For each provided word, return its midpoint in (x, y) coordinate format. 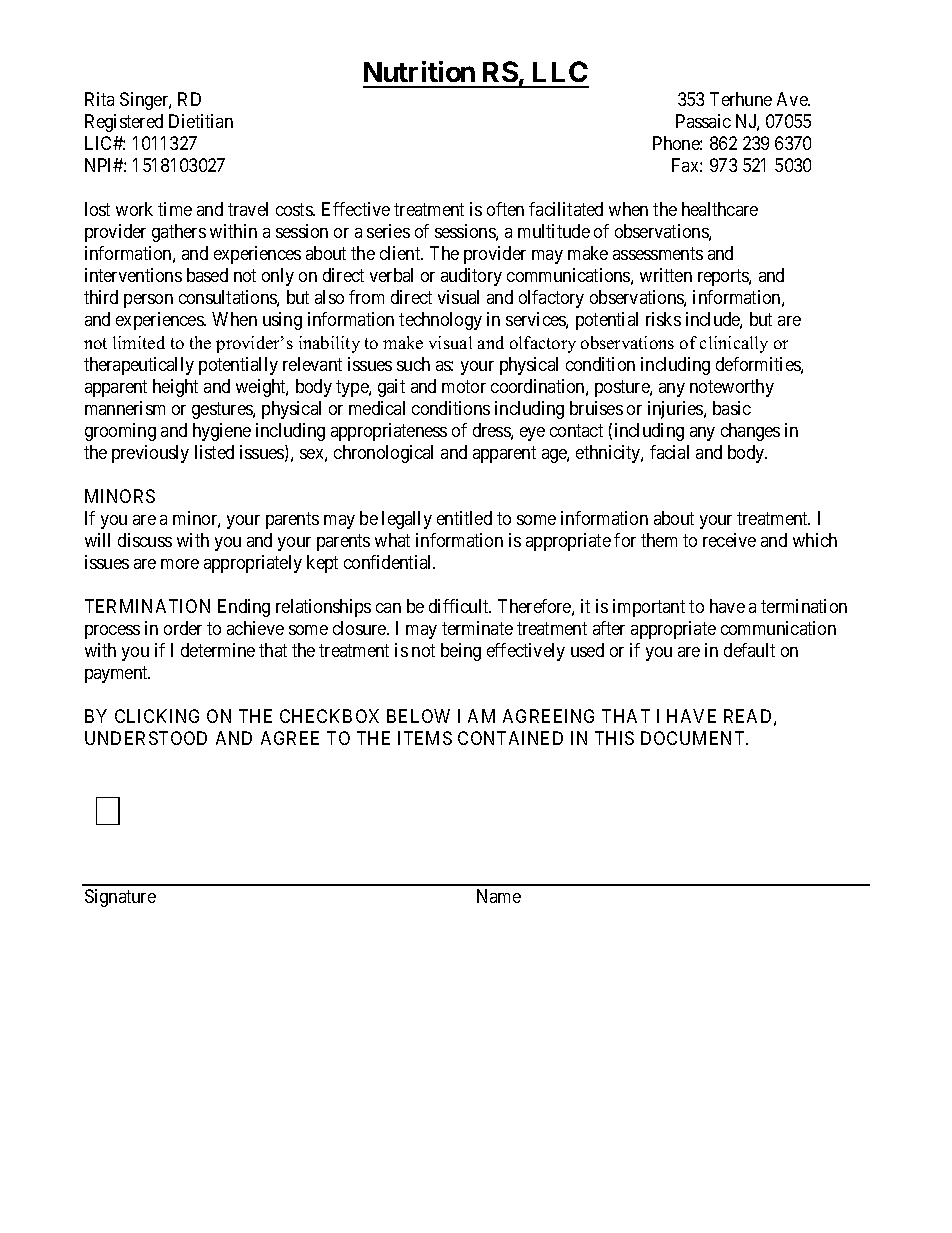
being (461, 652)
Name (499, 896)
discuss (145, 540)
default (749, 650)
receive (729, 540)
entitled (464, 518)
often (505, 209)
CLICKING (157, 716)
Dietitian (201, 121)
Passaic (703, 121)
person (148, 301)
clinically (734, 344)
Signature (120, 898)
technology (440, 321)
